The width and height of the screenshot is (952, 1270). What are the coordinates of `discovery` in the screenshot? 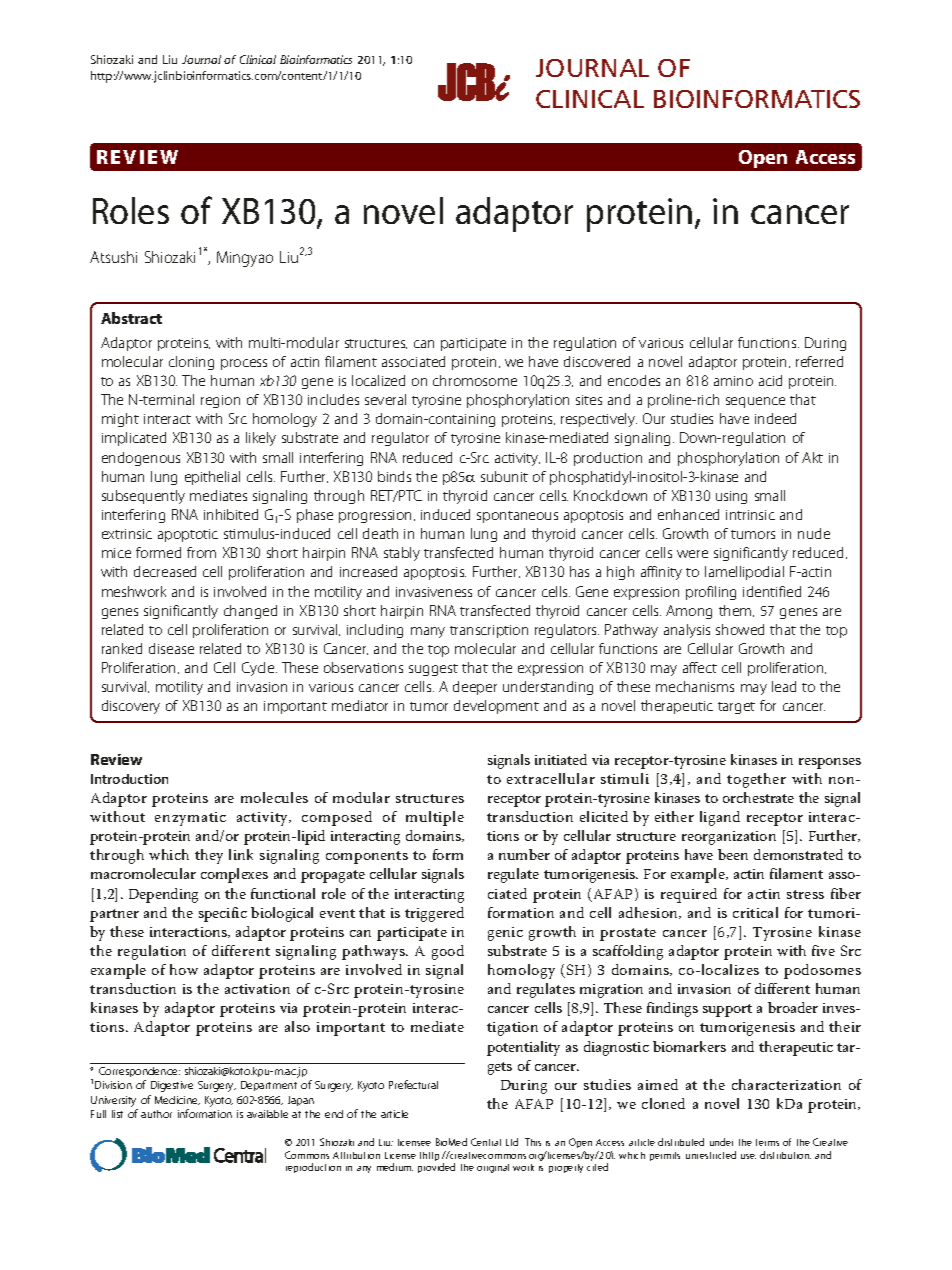 It's located at (131, 707).
